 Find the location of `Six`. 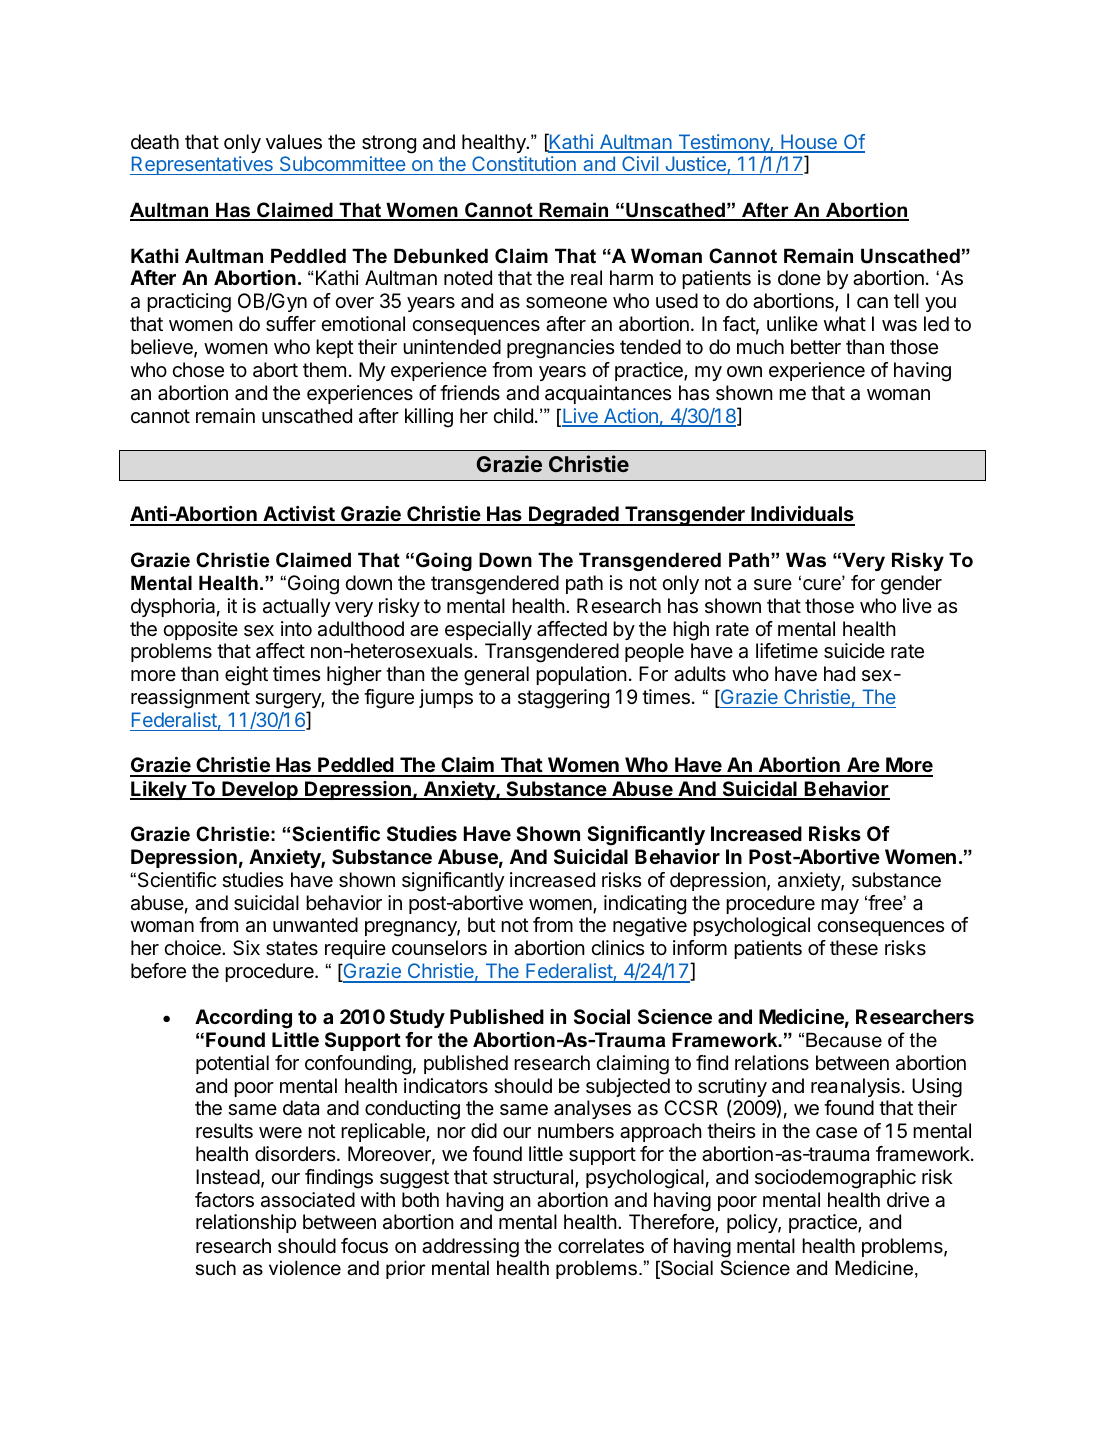

Six is located at coordinates (246, 948).
